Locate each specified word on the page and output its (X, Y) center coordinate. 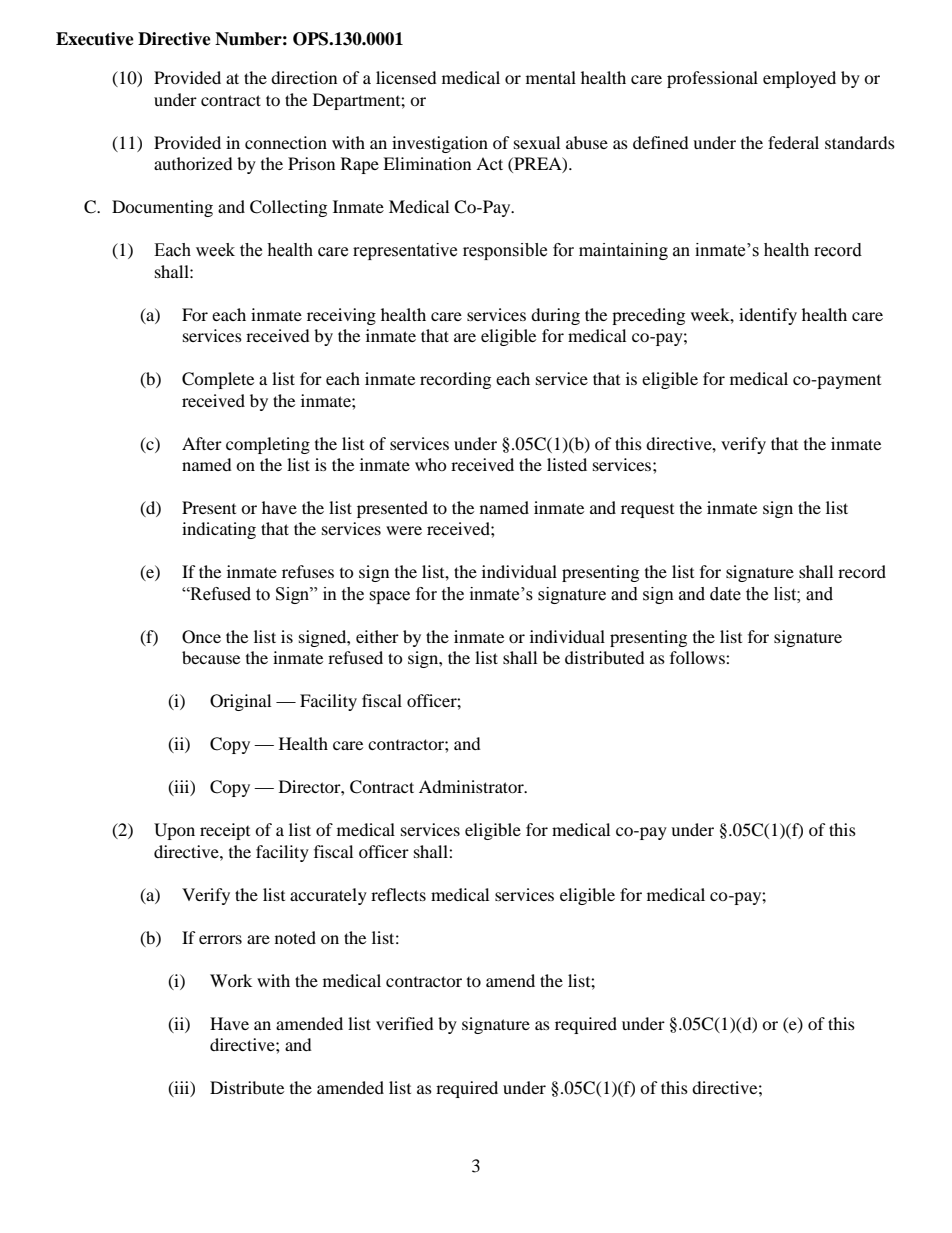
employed (799, 79)
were (404, 530)
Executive (95, 39)
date (725, 594)
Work (231, 980)
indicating (219, 530)
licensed (406, 77)
